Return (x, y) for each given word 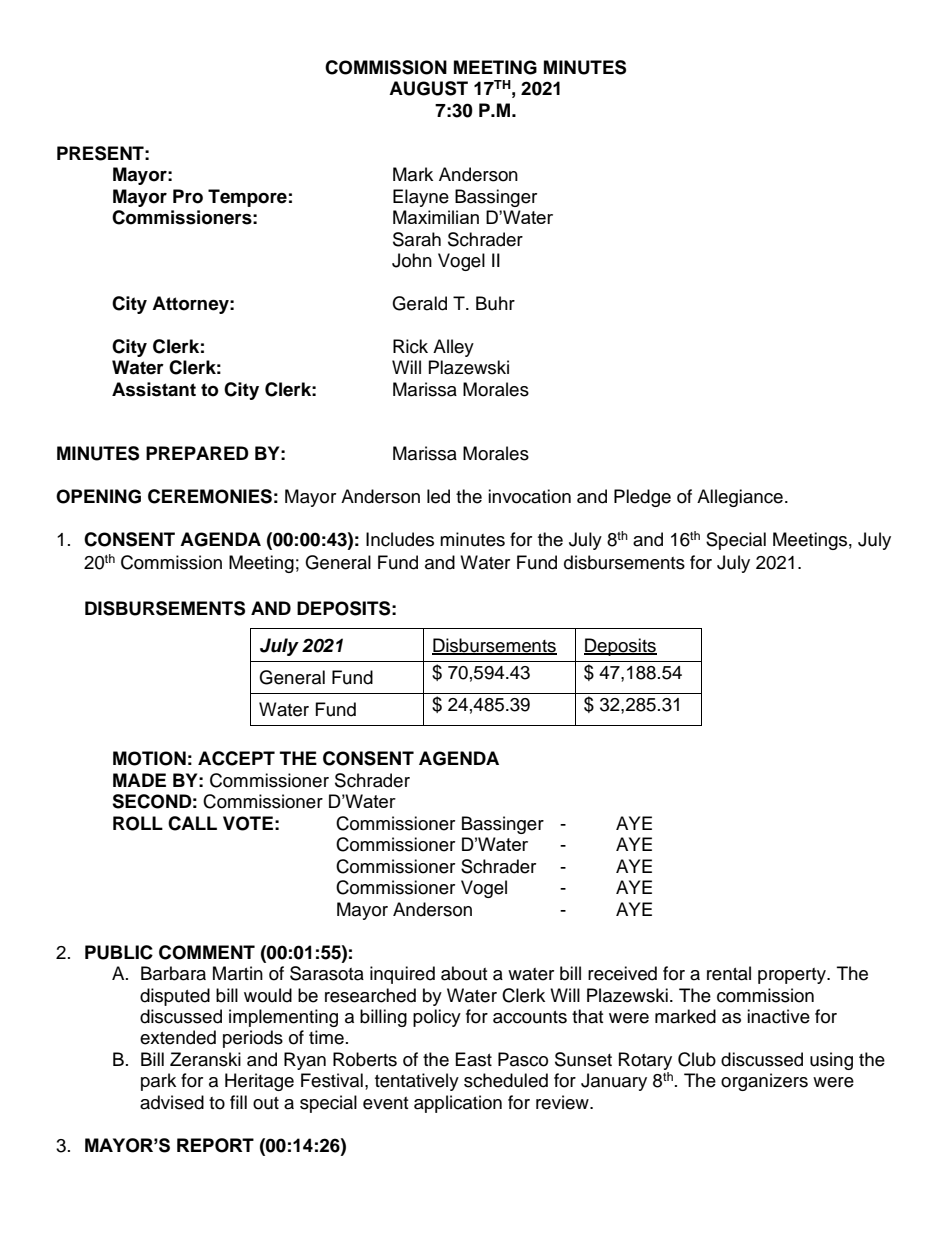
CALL (192, 823)
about (464, 973)
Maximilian (436, 217)
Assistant (154, 389)
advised (172, 1102)
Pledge (642, 498)
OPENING (98, 496)
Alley (453, 348)
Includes (400, 539)
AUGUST (428, 88)
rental (729, 973)
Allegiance (740, 498)
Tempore (247, 198)
